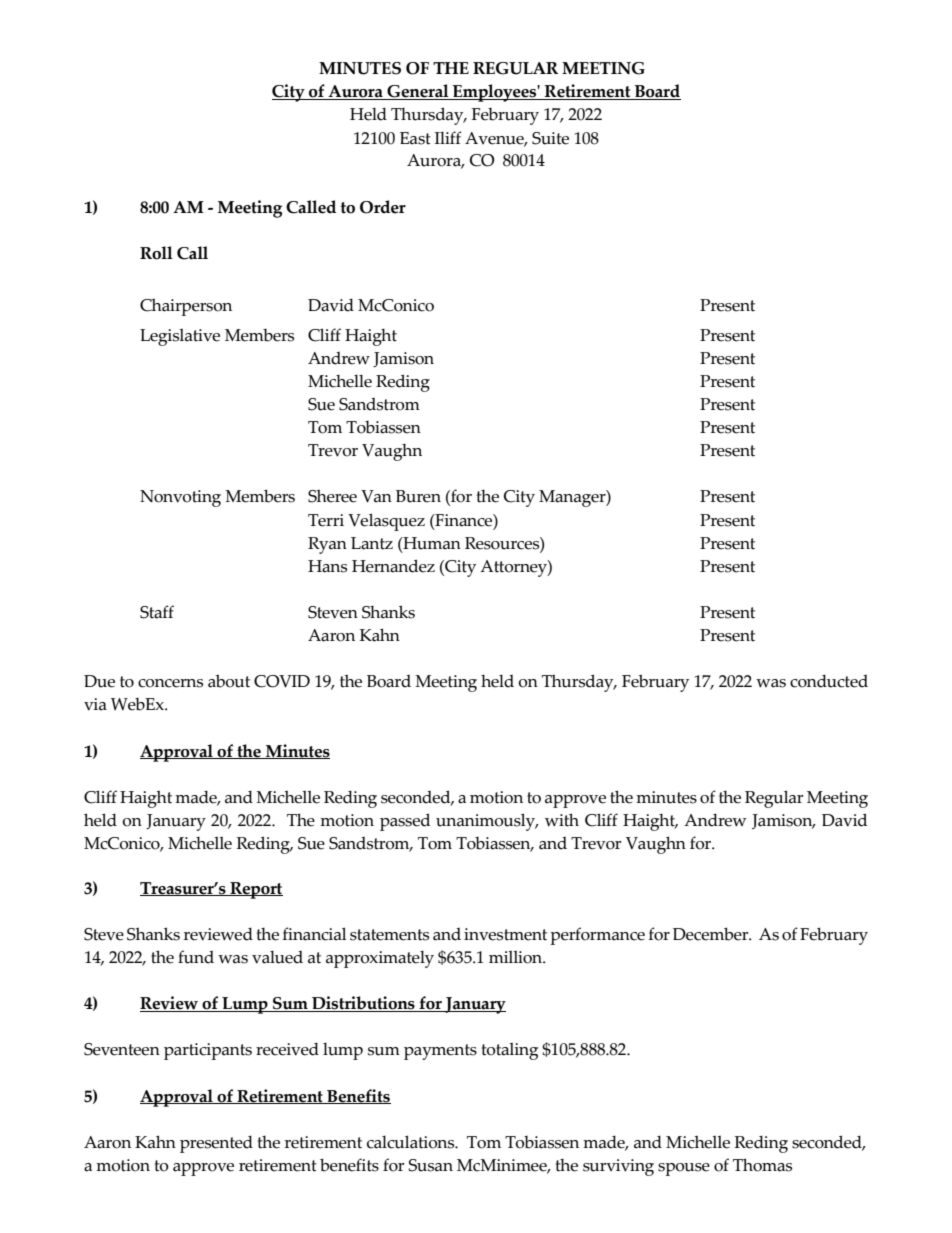 The image size is (952, 1233). Describe the element at coordinates (431, 1165) in the screenshot. I see `Susan` at that location.
